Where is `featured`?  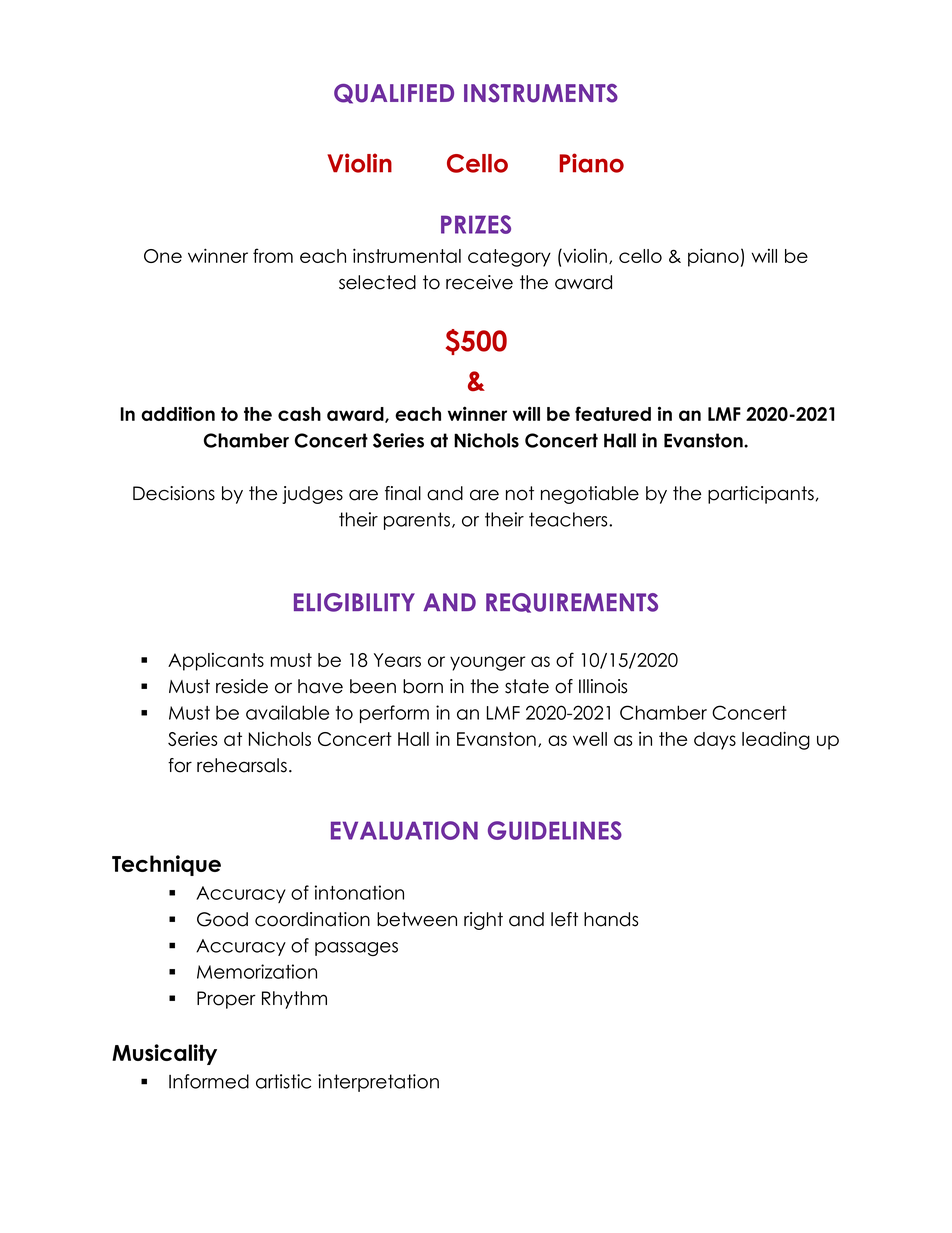 featured is located at coordinates (613, 413).
